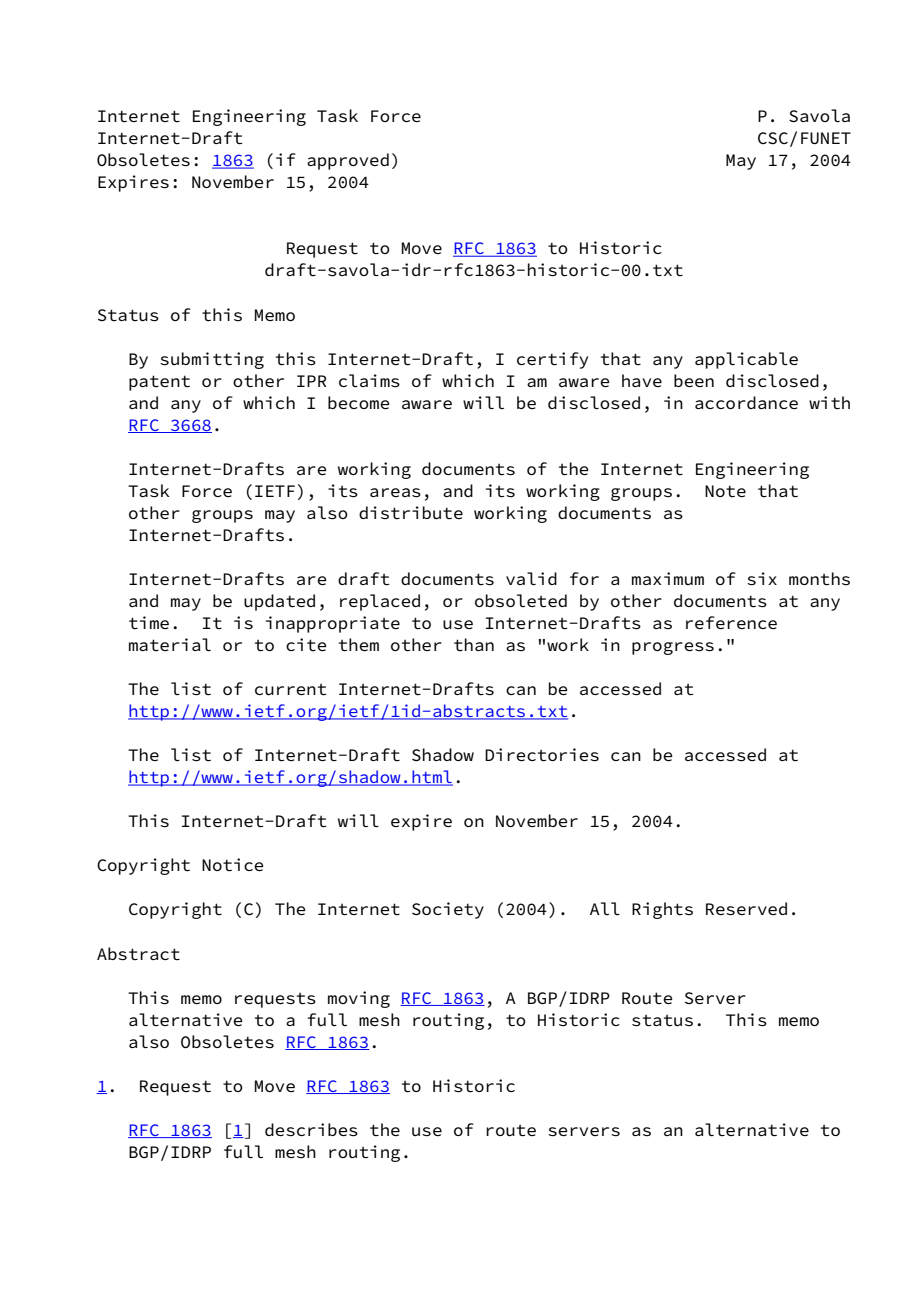  Describe the element at coordinates (359, 999) in the page. I see `moving` at that location.
